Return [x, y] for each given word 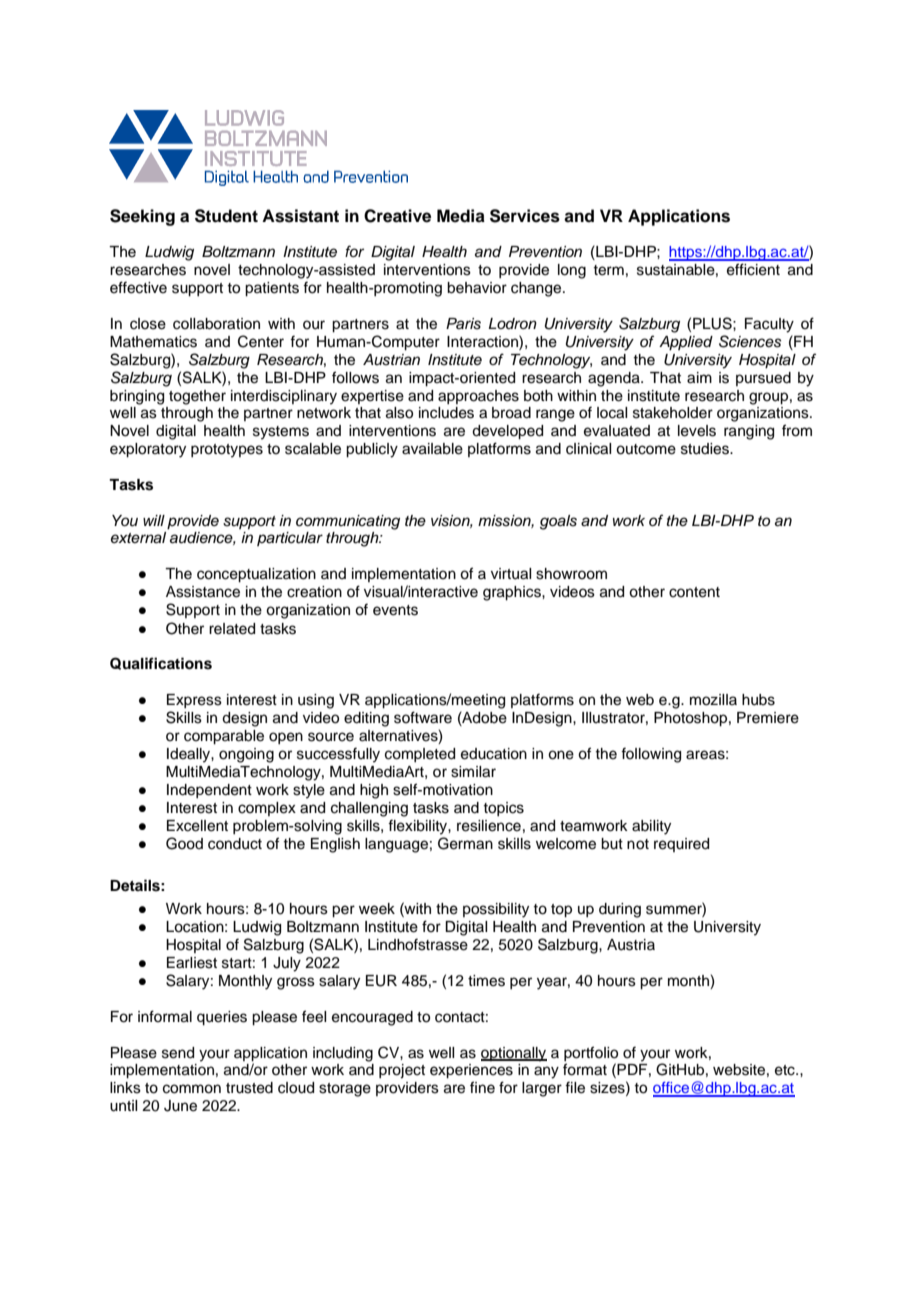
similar [473, 772]
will [154, 520]
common [192, 1089]
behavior [477, 288]
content [694, 592]
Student [226, 216]
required [681, 845]
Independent [209, 791]
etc [786, 1070]
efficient [753, 269]
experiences [471, 1071]
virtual [511, 574]
